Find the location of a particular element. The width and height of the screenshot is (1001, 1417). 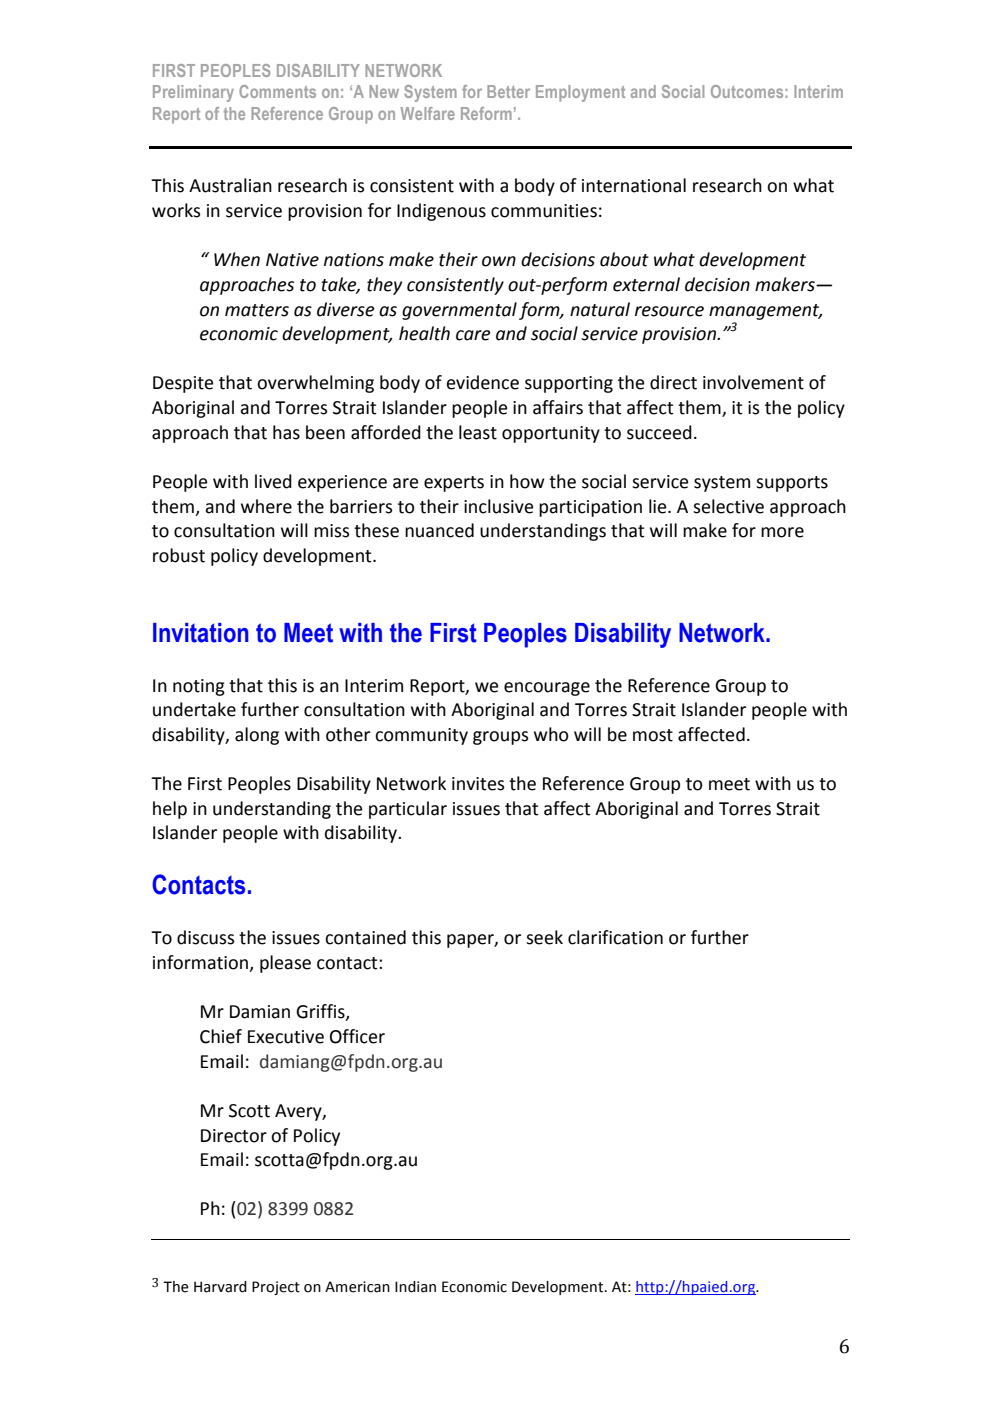

international is located at coordinates (634, 185).
